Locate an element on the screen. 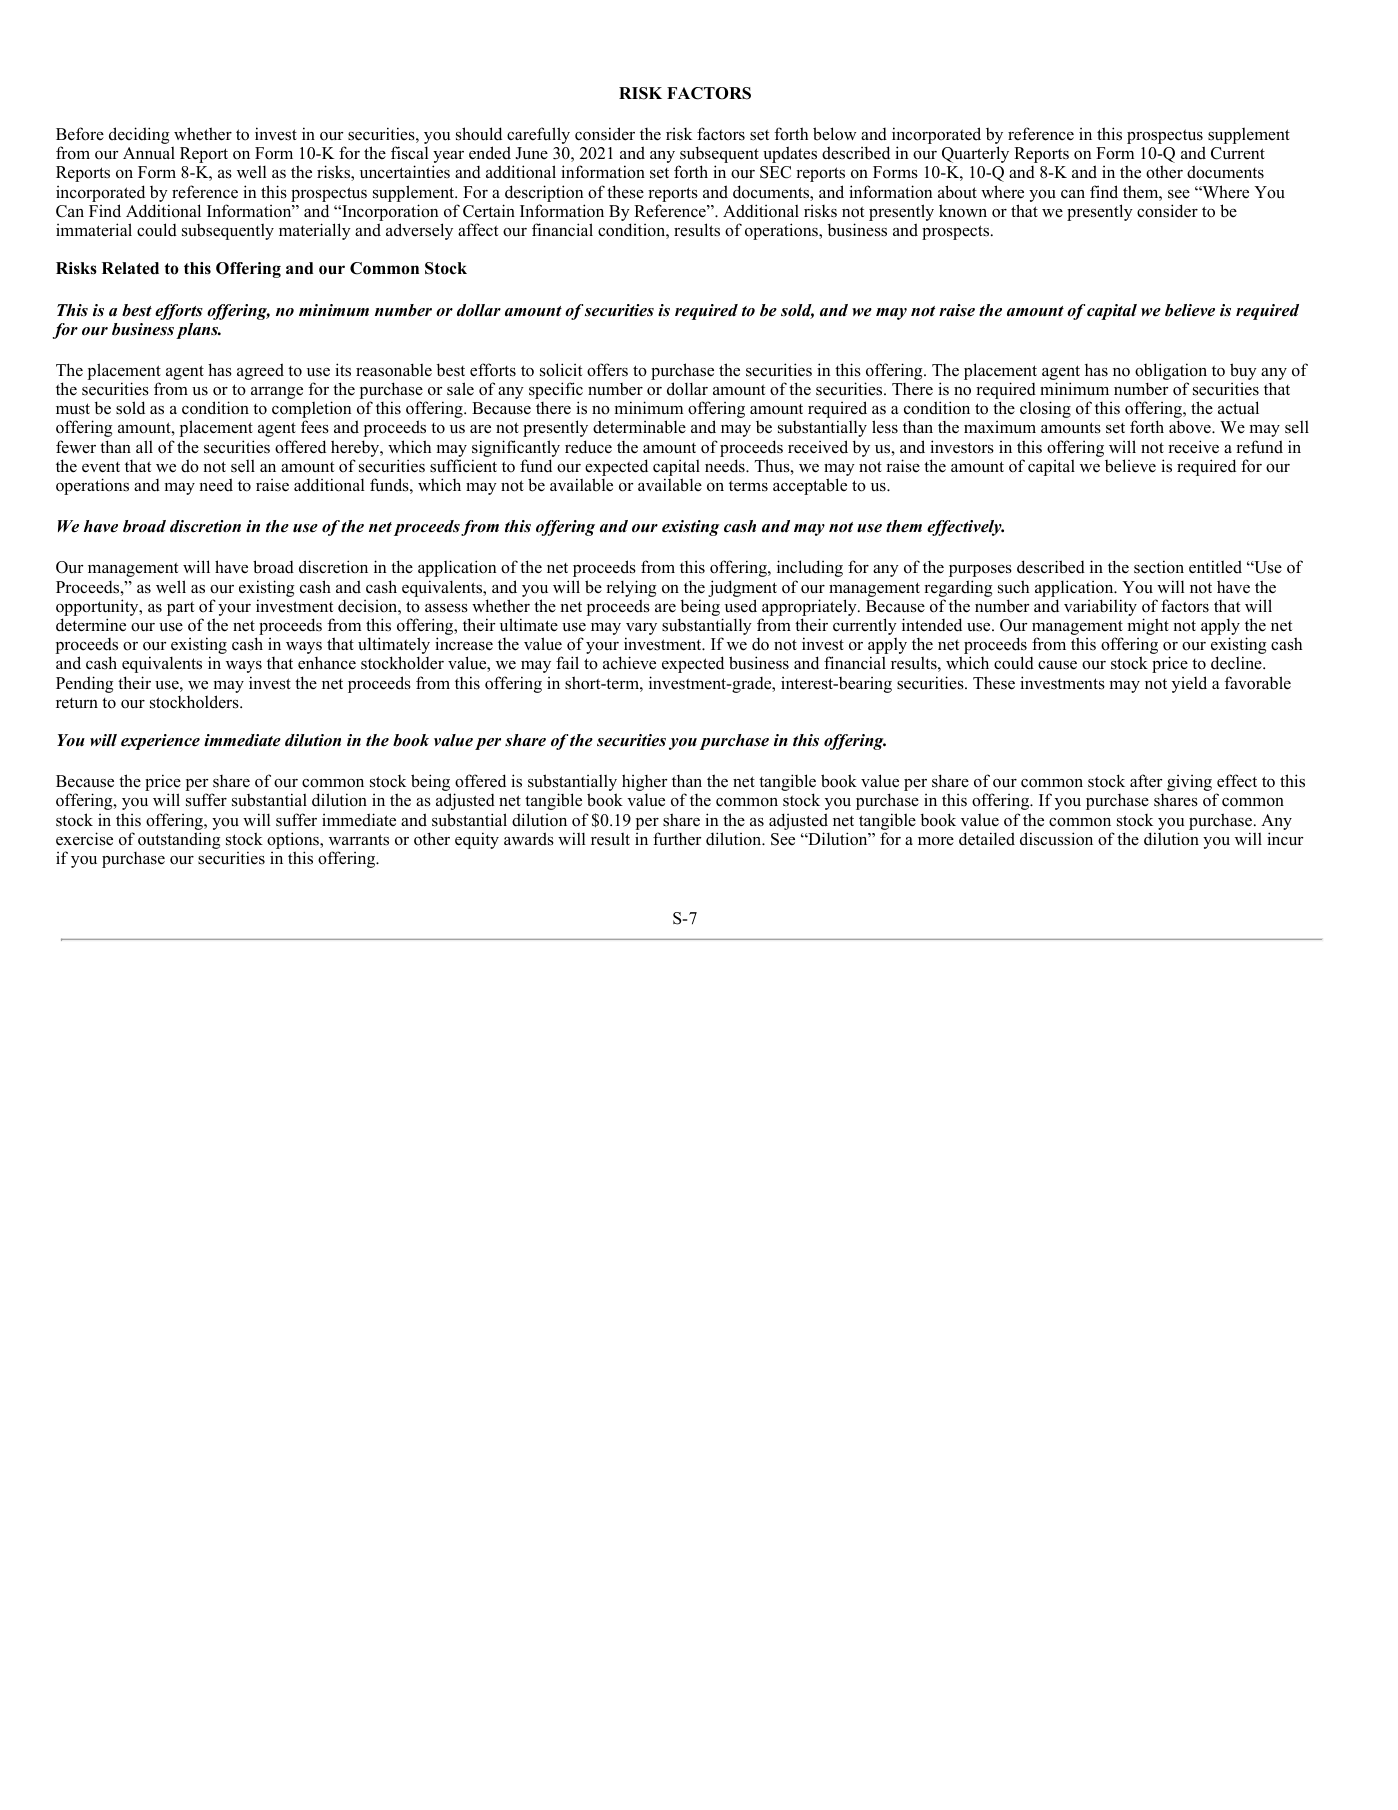  further is located at coordinates (677, 839).
